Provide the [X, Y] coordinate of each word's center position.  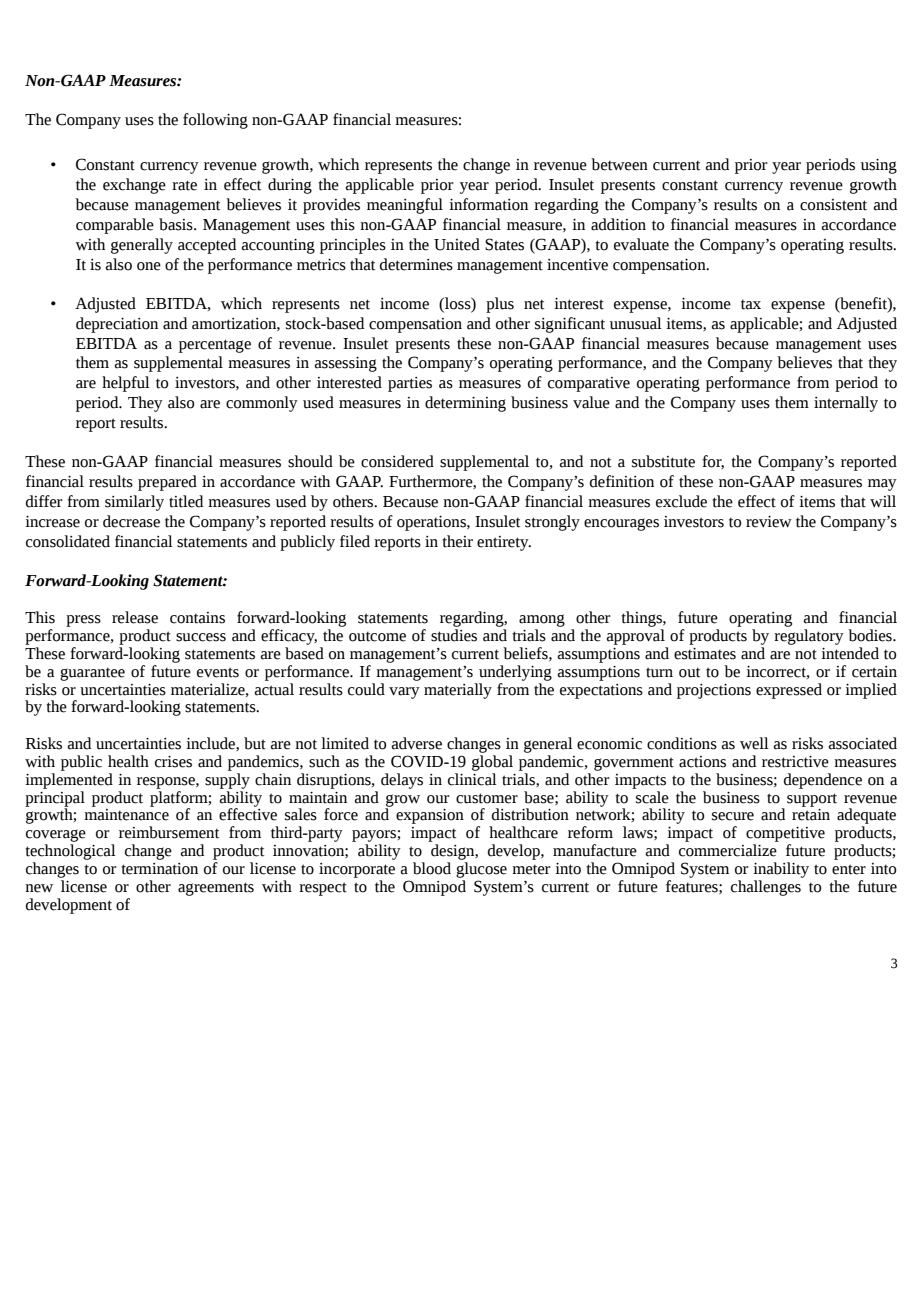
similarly [134, 503]
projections [714, 691]
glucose [481, 870]
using [879, 166]
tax [751, 305]
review [769, 522]
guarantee [92, 674]
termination [159, 869]
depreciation [117, 325]
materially [458, 691]
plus [500, 305]
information [488, 204]
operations [432, 523]
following [215, 121]
